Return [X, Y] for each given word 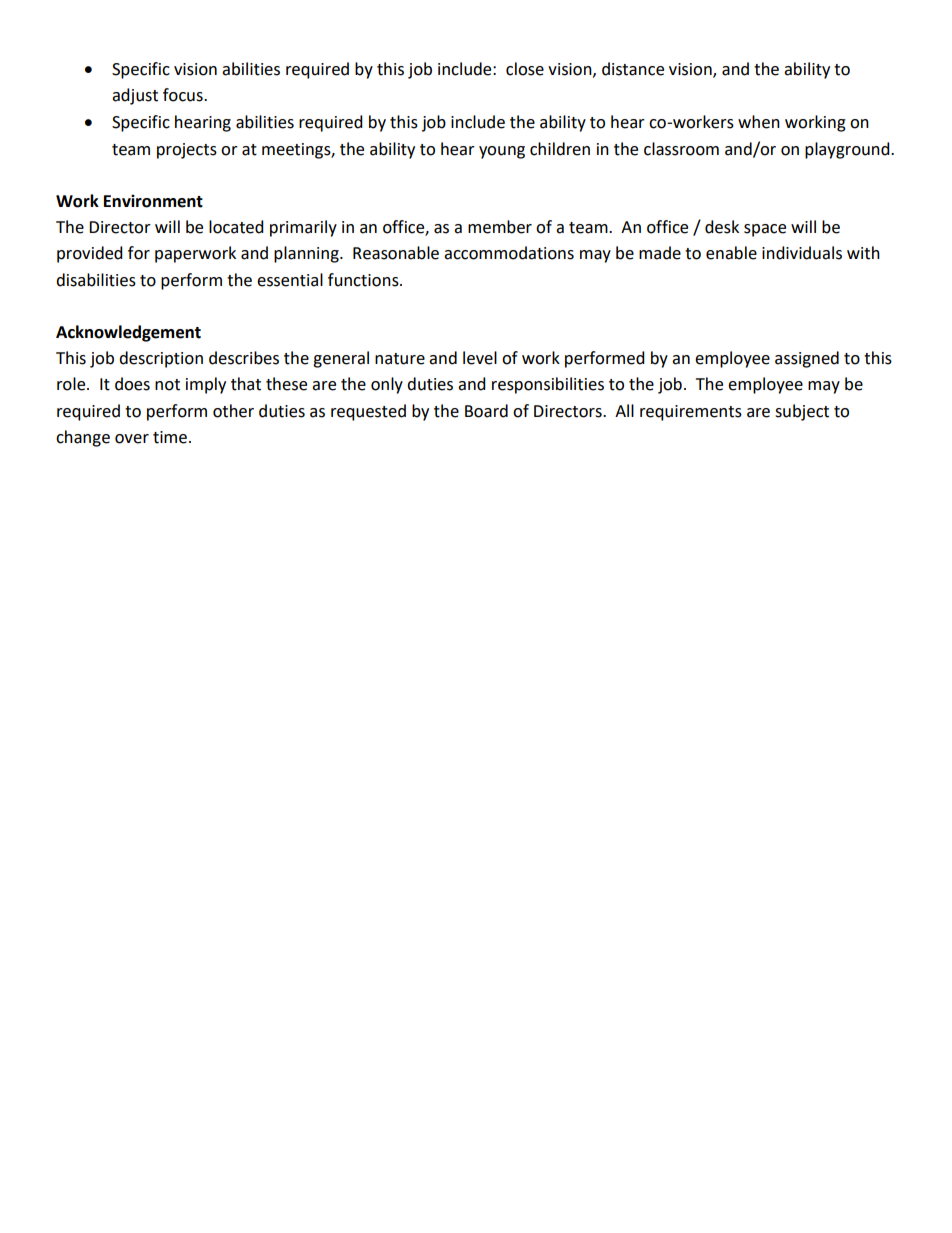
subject [802, 412]
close [525, 69]
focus [184, 95]
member [500, 227]
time [170, 437]
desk [722, 227]
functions [364, 280]
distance [633, 69]
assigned [807, 359]
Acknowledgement [128, 333]
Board [486, 411]
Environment [153, 201]
